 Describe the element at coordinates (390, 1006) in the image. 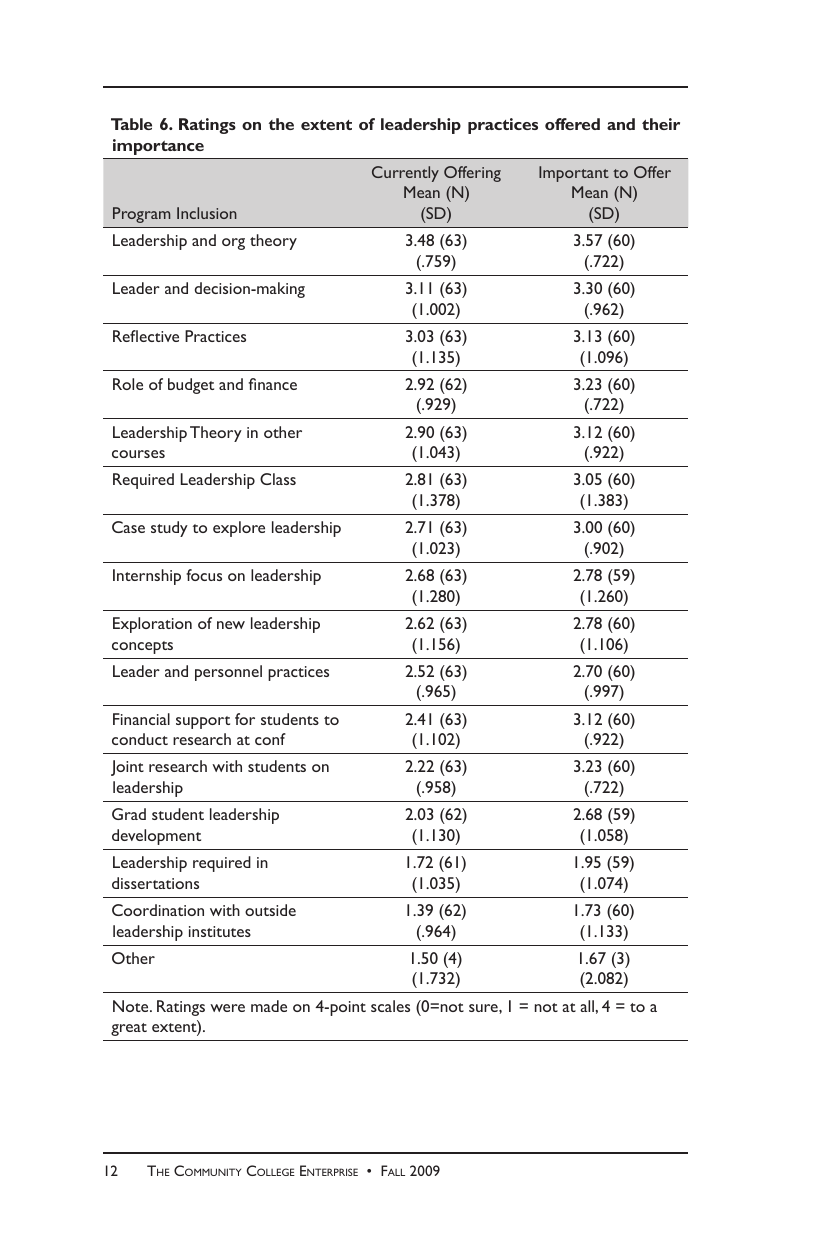

I see `scales` at that location.
